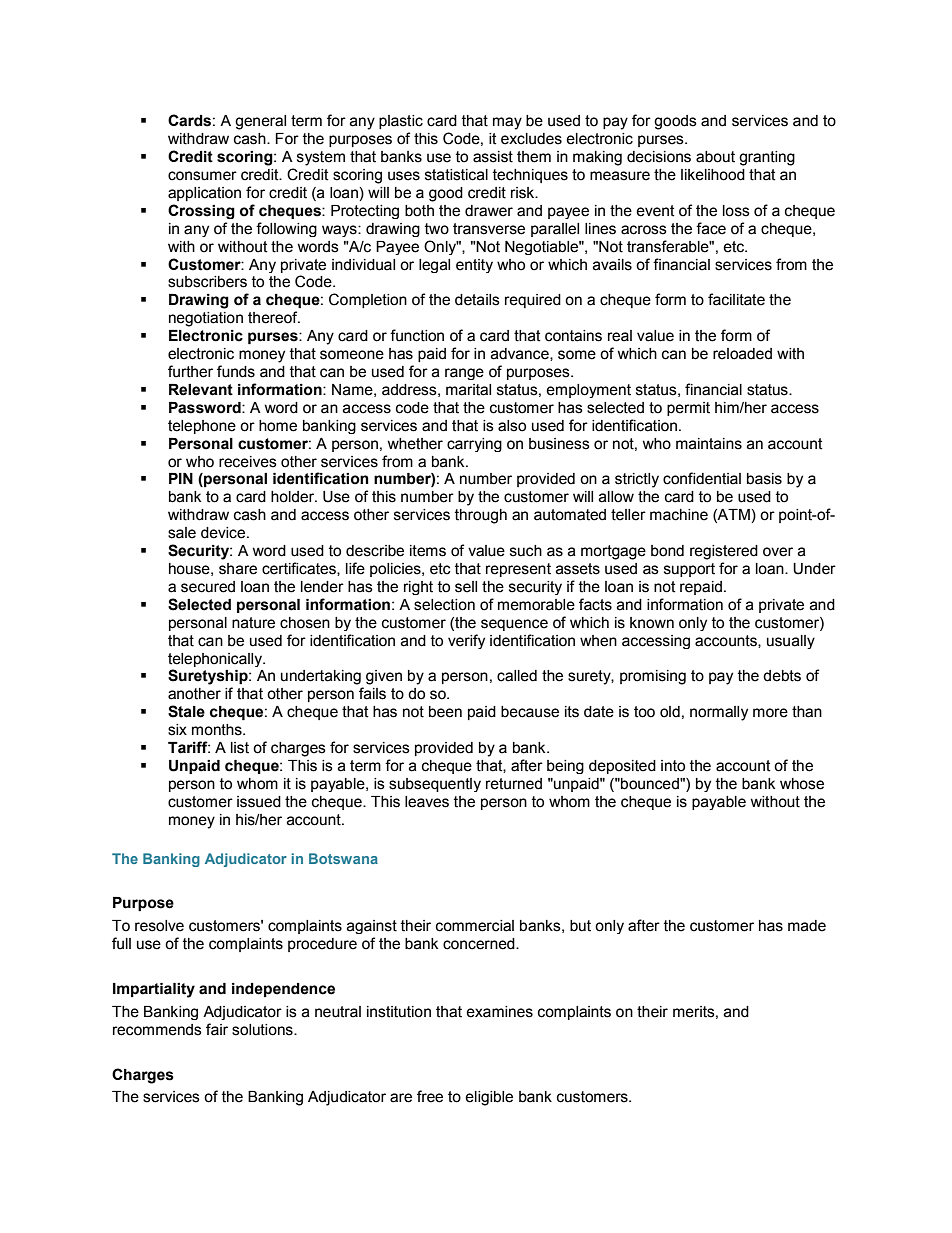  I want to click on selection, so click(444, 605).
